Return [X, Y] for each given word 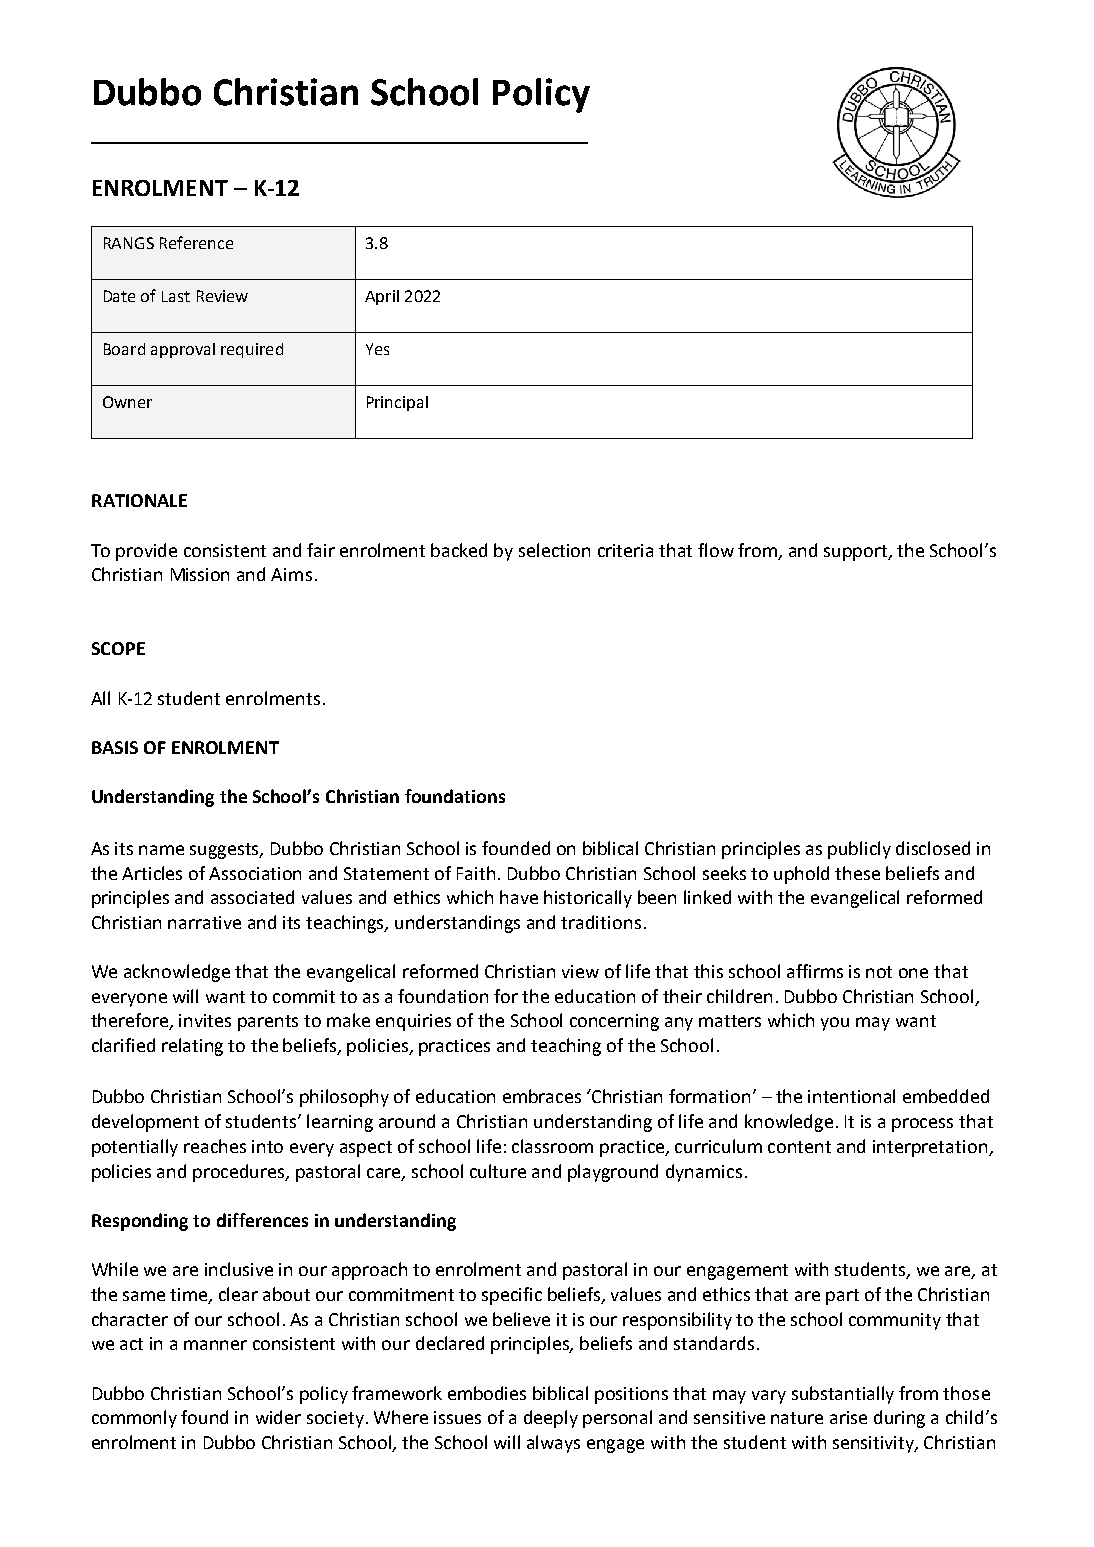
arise [848, 1417]
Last [176, 296]
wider [278, 1417]
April [382, 297]
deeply [551, 1419]
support [857, 553]
